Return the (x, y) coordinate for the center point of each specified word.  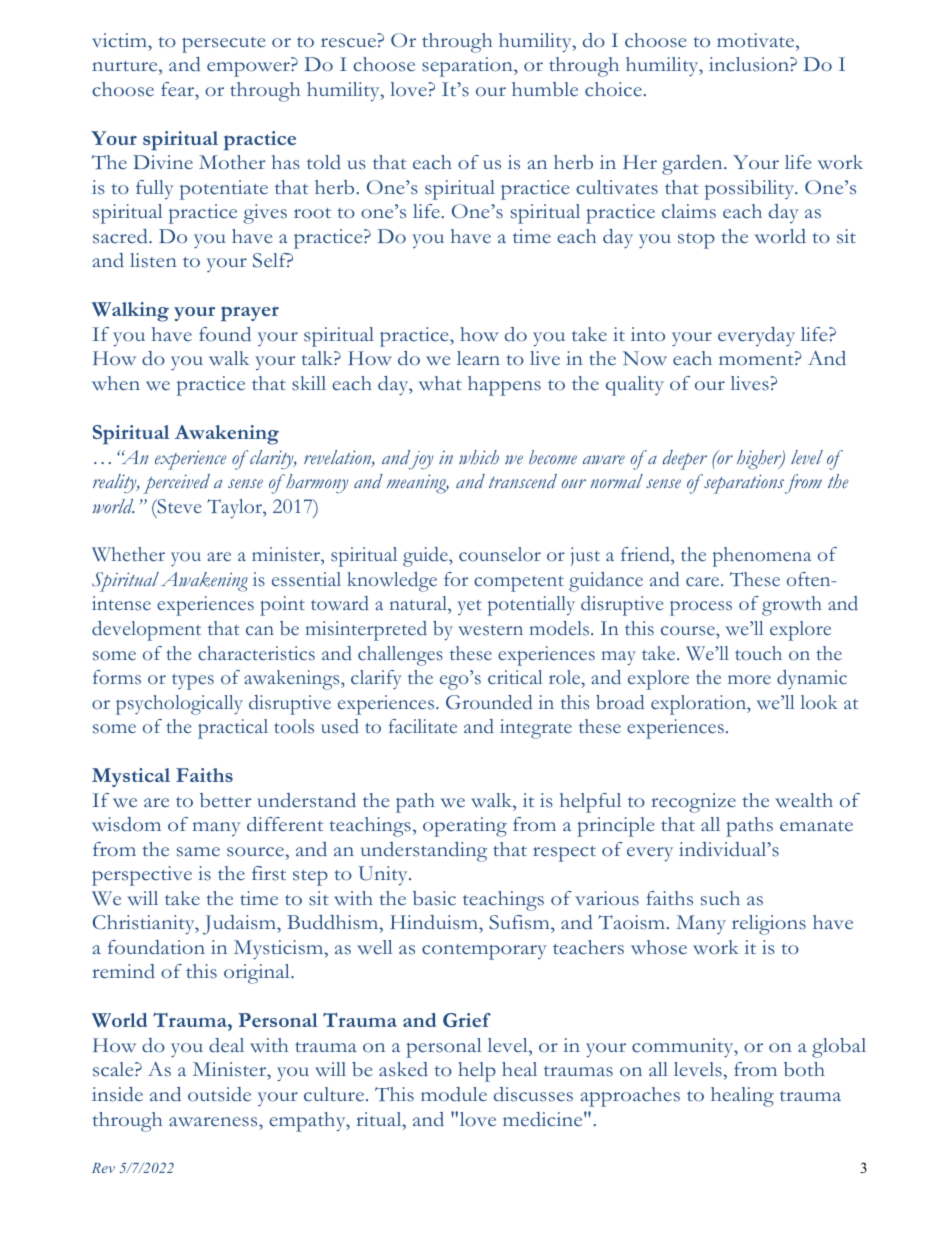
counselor (500, 554)
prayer (250, 314)
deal (226, 1045)
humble (545, 89)
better (226, 800)
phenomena (762, 557)
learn (478, 358)
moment (757, 360)
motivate (757, 40)
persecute (224, 45)
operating (465, 827)
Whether (128, 554)
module (454, 1094)
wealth (804, 800)
